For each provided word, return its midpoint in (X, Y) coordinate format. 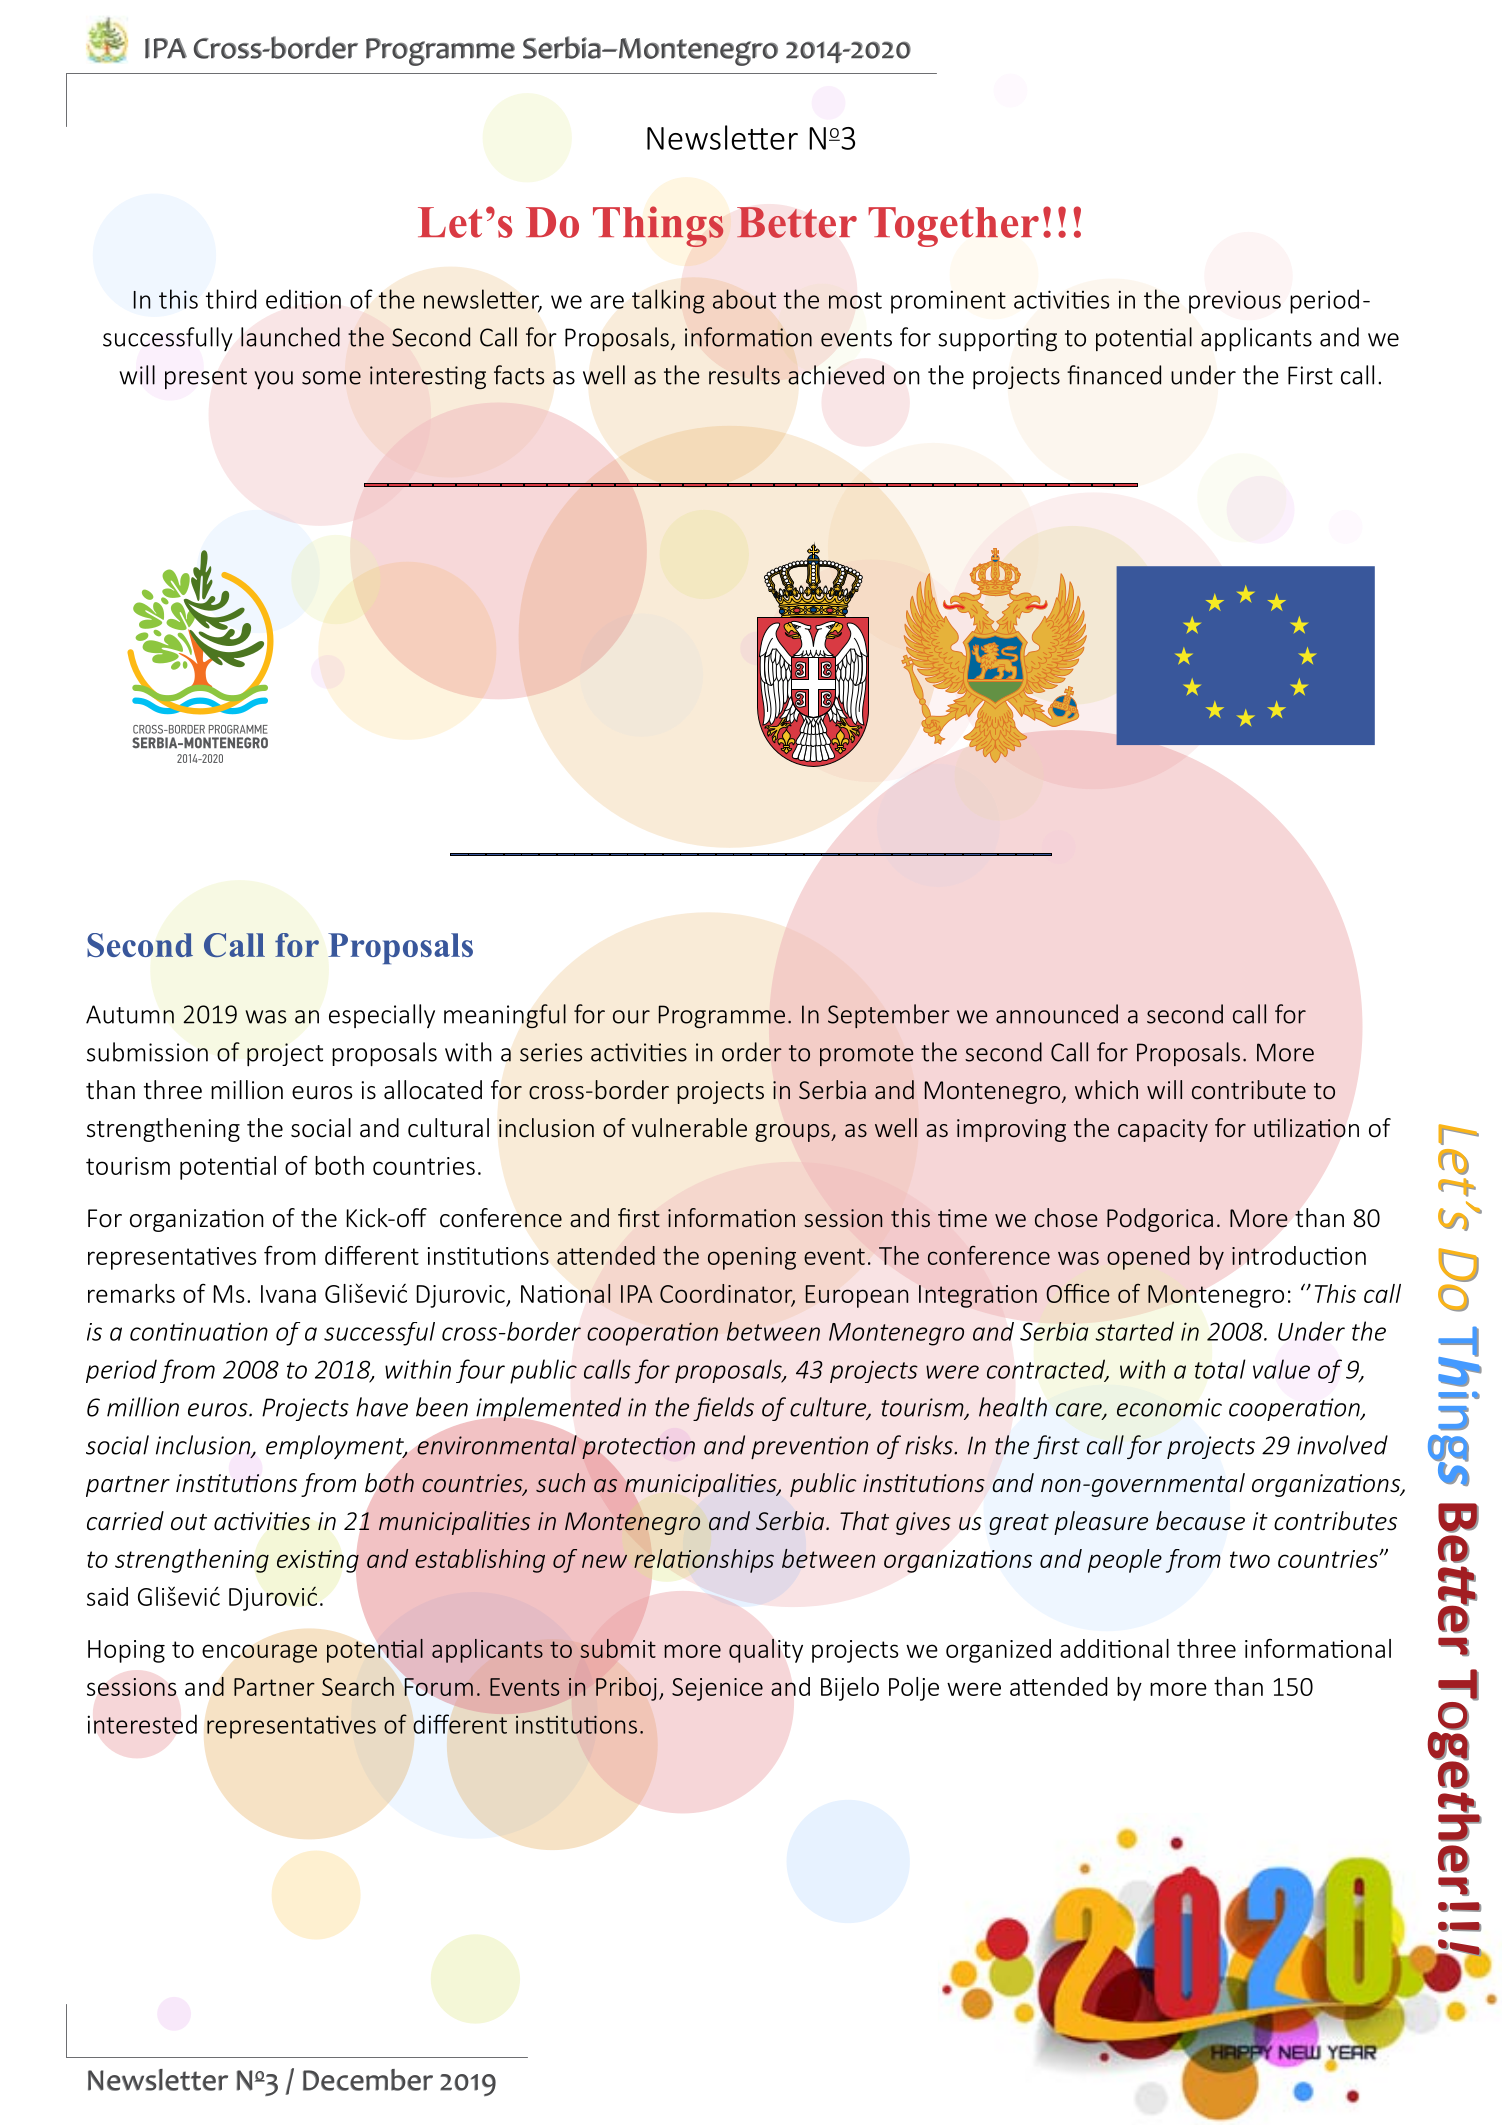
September (889, 1016)
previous (1235, 302)
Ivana (288, 1294)
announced (1057, 1014)
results (744, 375)
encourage (259, 1653)
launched (290, 337)
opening (752, 1258)
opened (1148, 1258)
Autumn (130, 1014)
